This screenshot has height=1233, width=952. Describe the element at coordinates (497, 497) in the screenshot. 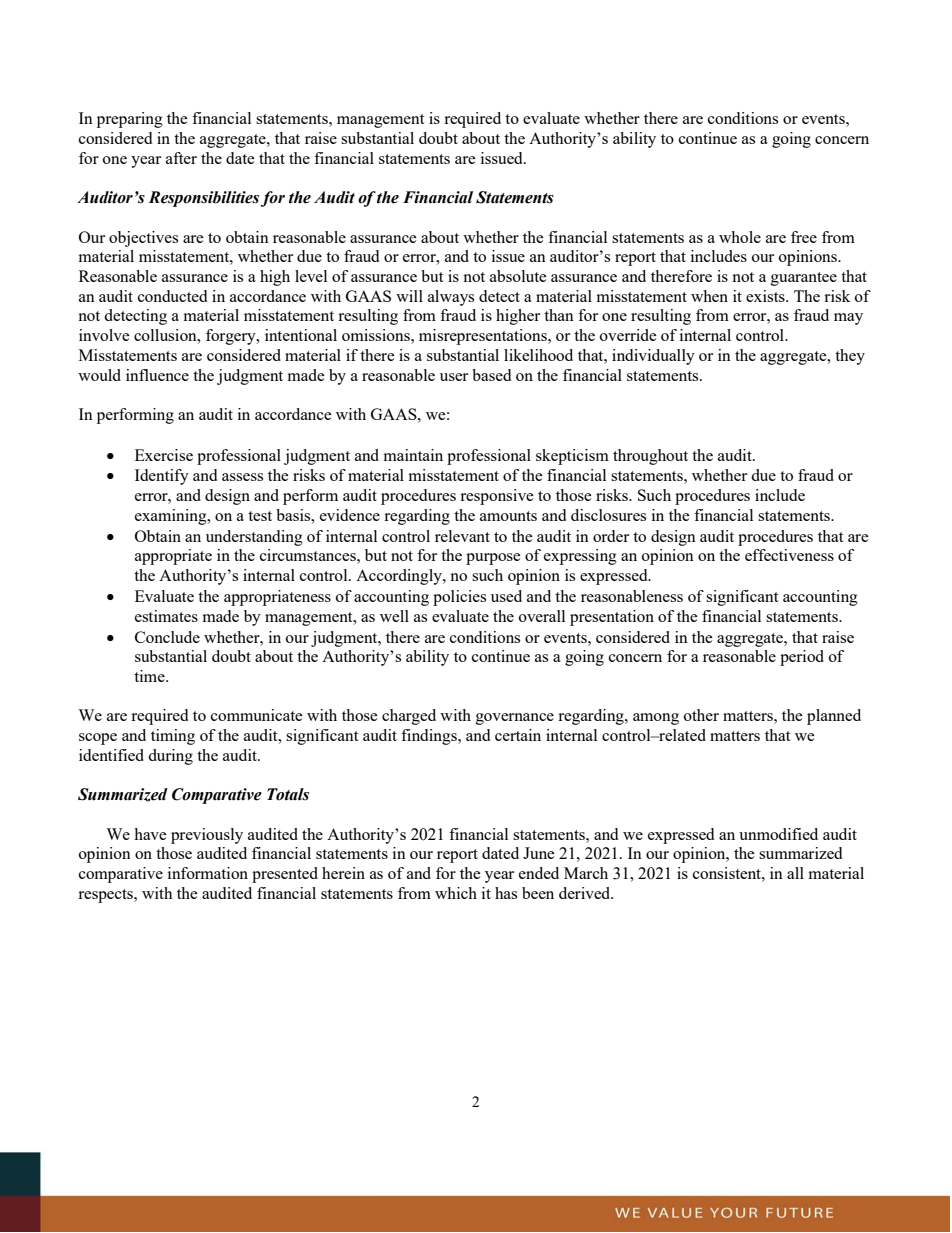

I see `responsive` at that location.
